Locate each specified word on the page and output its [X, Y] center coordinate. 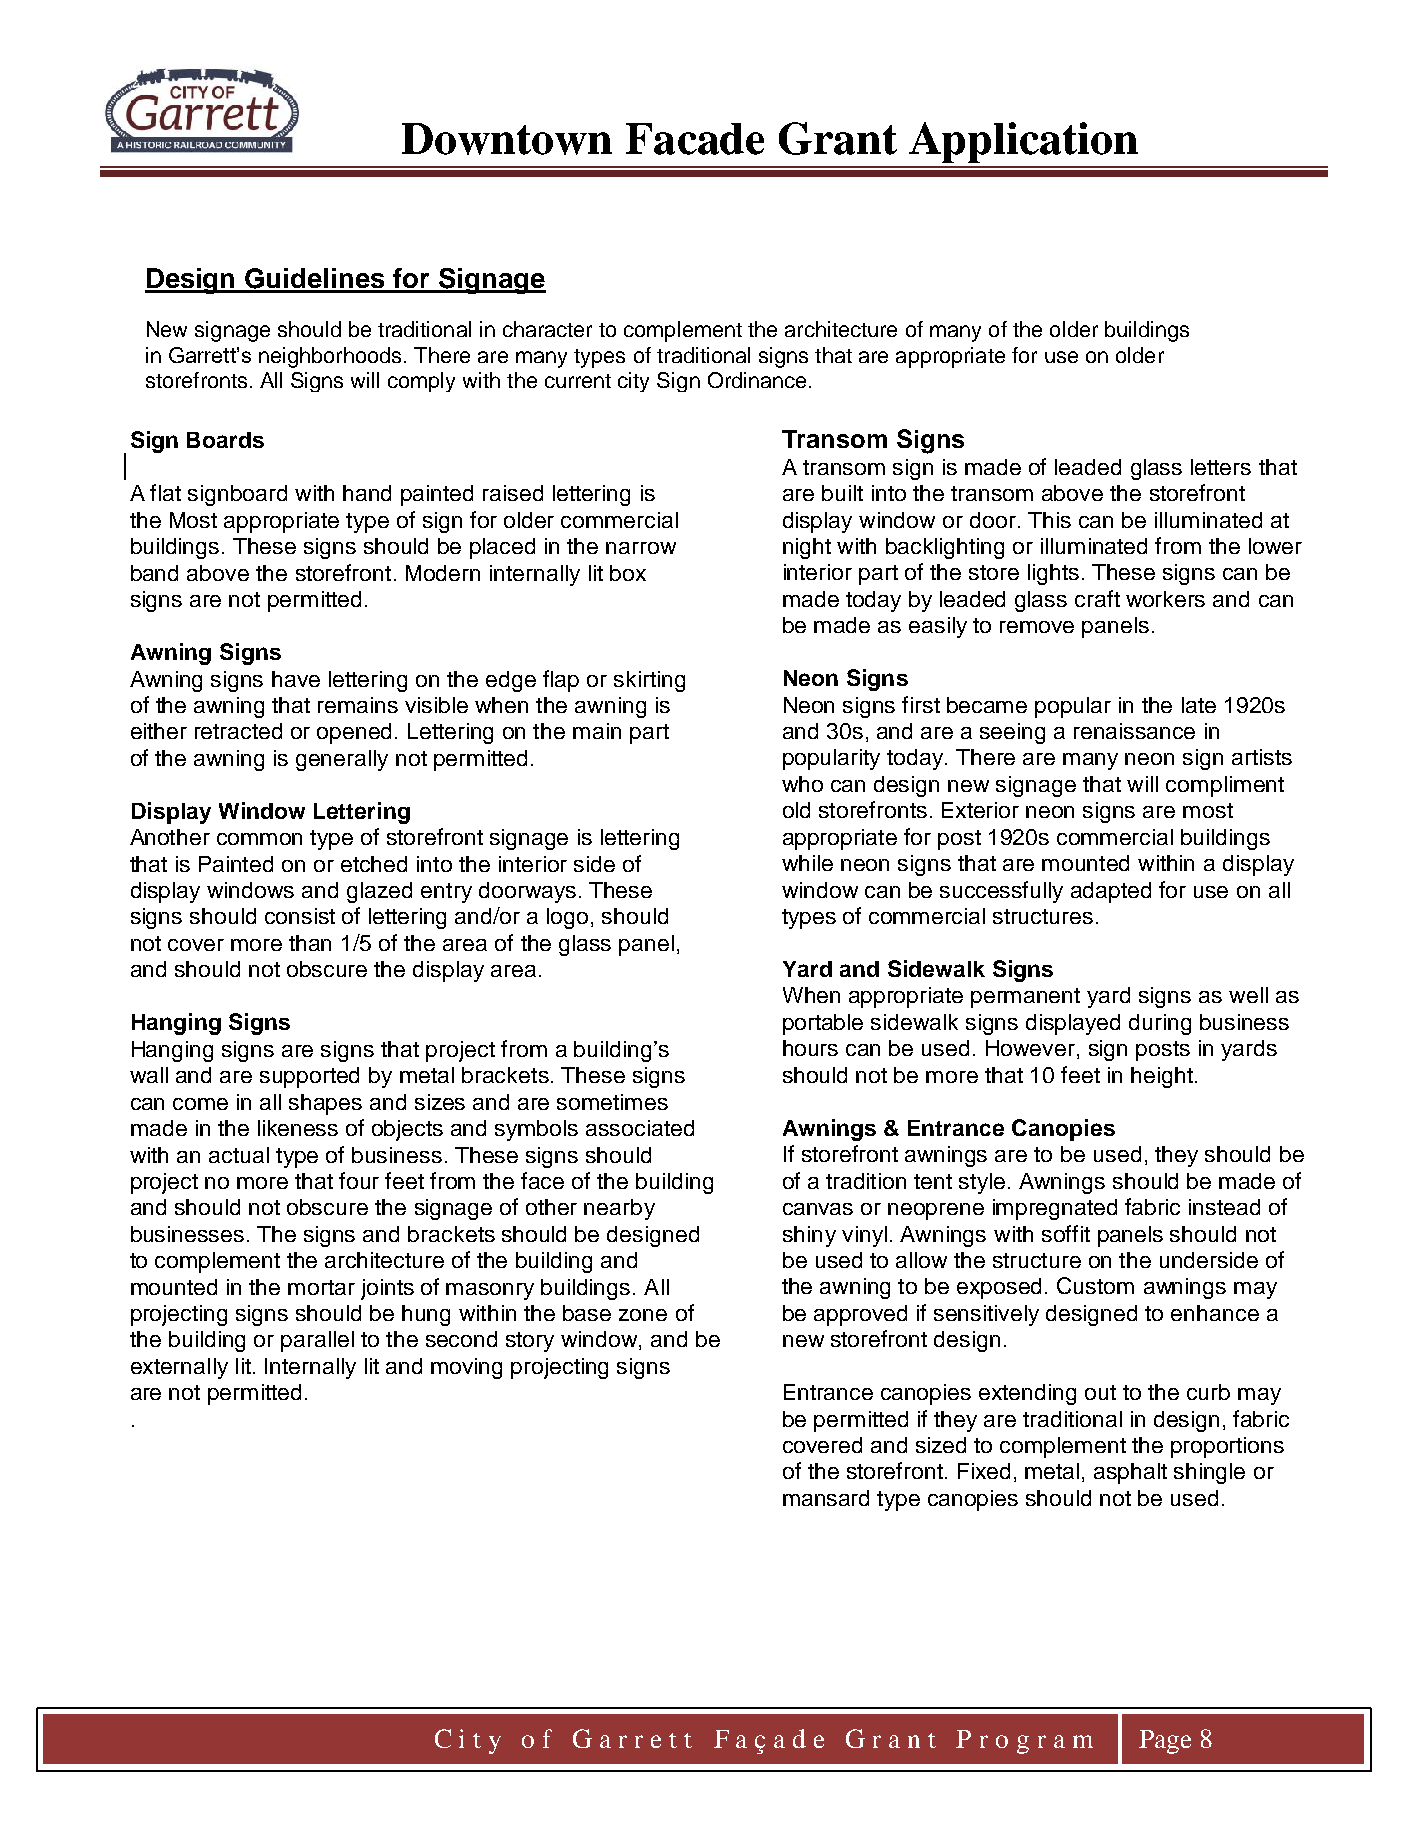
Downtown [507, 139]
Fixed [984, 1471]
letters [1221, 467]
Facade [695, 139]
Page [1165, 1742]
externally [179, 1368]
